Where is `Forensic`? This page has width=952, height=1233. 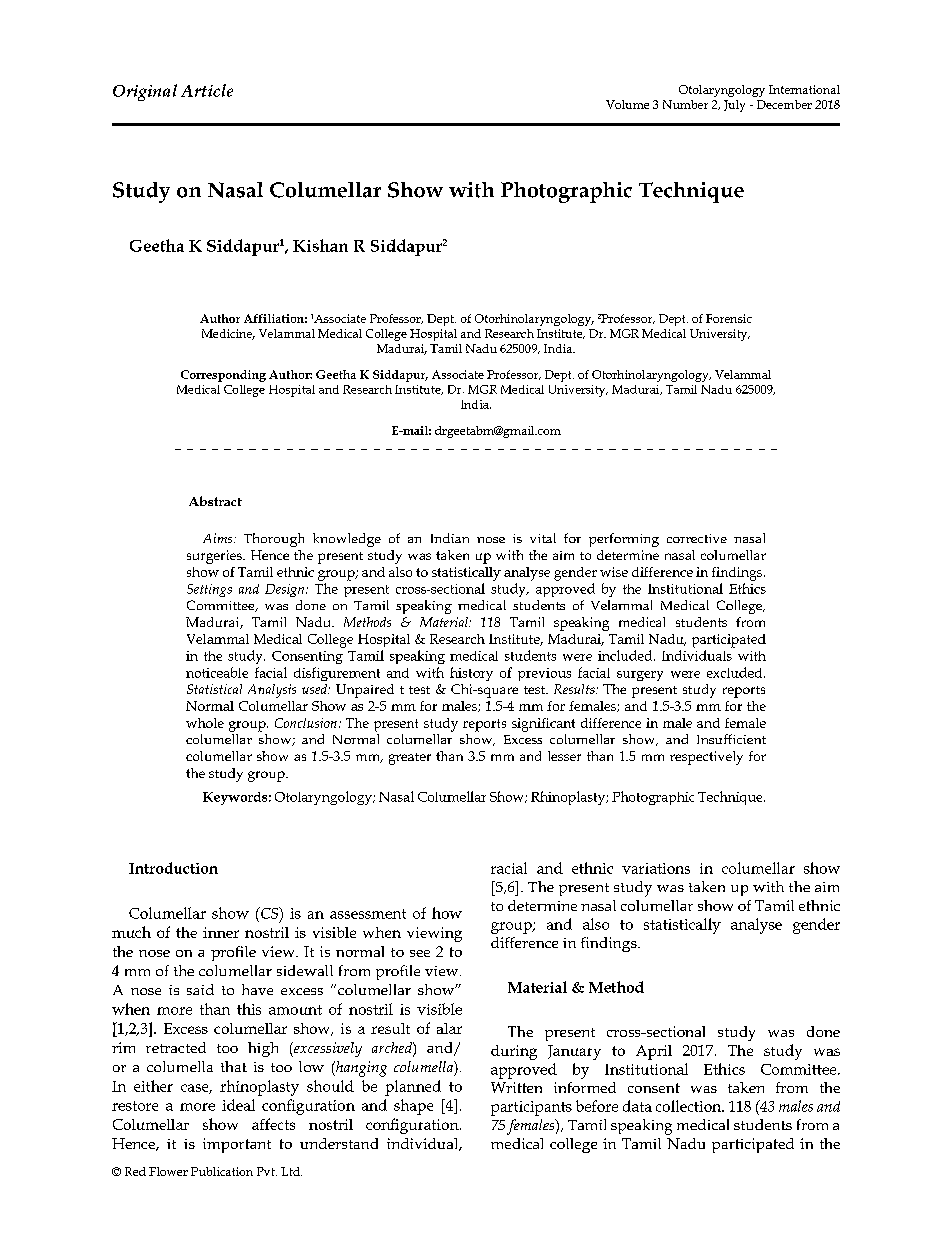 Forensic is located at coordinates (729, 318).
